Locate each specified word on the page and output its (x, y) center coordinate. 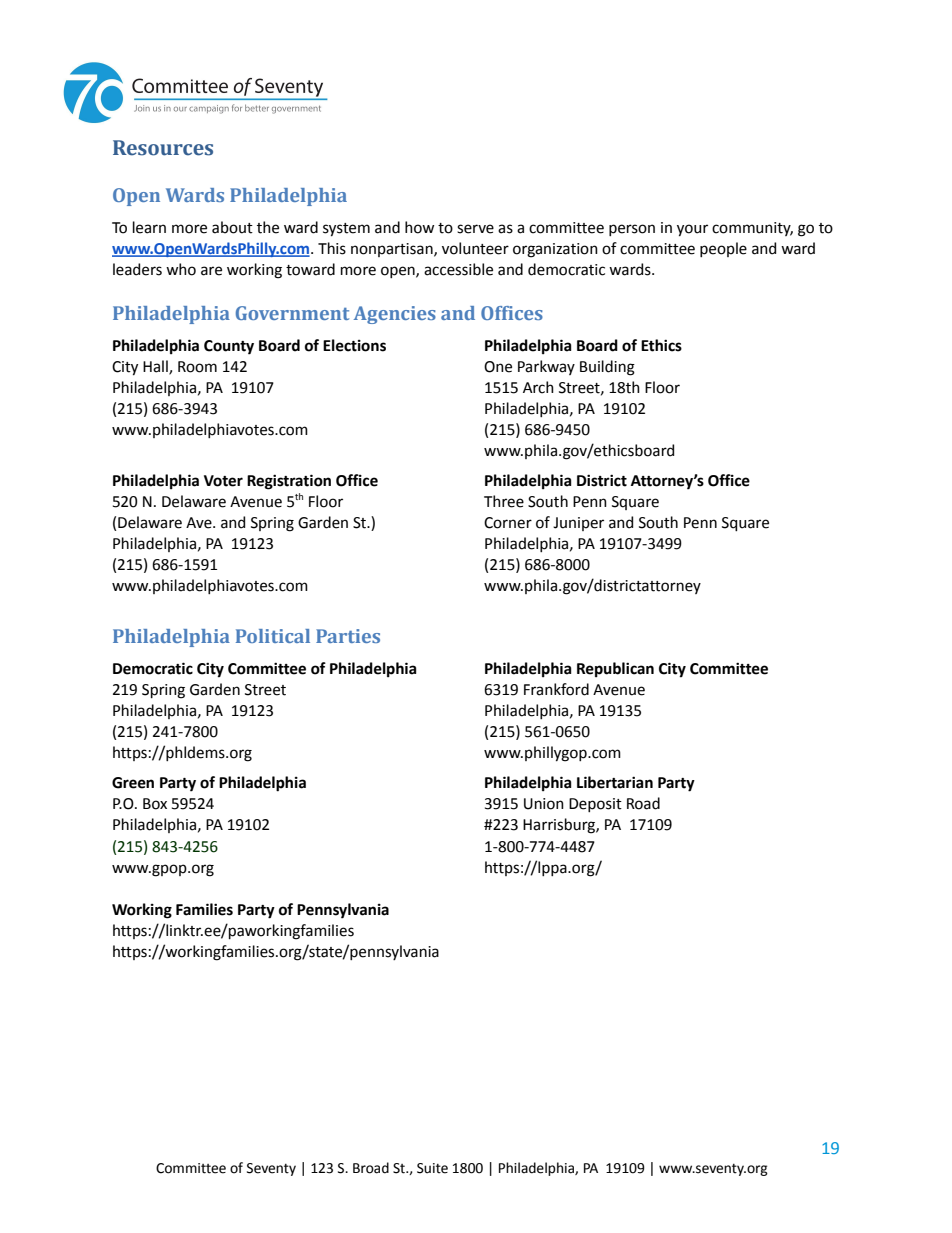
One (498, 367)
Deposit (595, 805)
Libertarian (615, 782)
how (419, 227)
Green (133, 783)
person (632, 230)
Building (607, 368)
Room (197, 367)
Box (155, 804)
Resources (163, 148)
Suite (432, 1168)
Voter (223, 481)
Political (273, 636)
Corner (508, 523)
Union (544, 804)
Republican (615, 669)
